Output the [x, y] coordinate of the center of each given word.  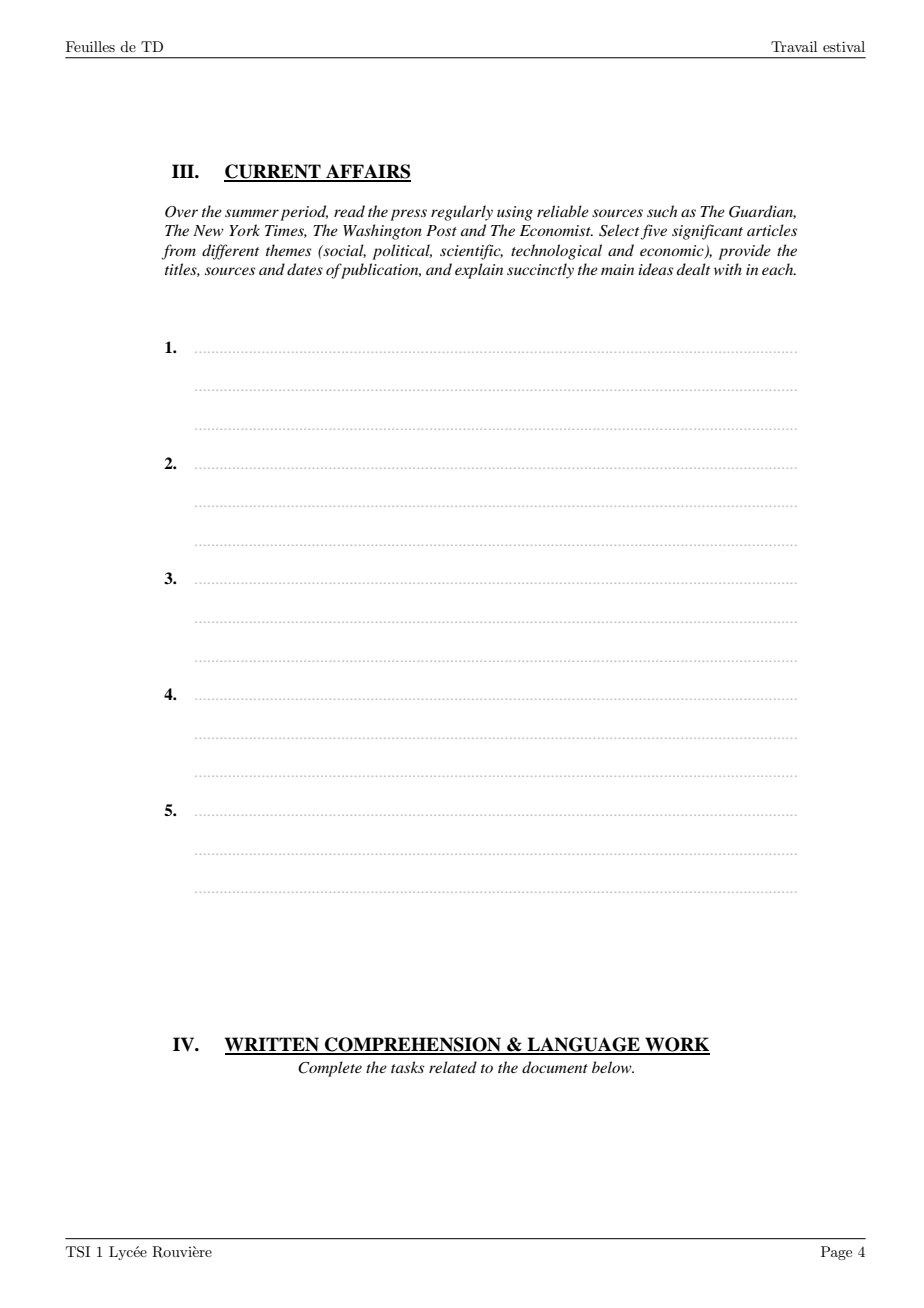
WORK [676, 1045]
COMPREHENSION [413, 1045]
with [728, 269]
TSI [78, 1252]
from [179, 252]
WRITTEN [273, 1045]
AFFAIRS [367, 172]
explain [479, 271]
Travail [794, 46]
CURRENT [273, 172]
